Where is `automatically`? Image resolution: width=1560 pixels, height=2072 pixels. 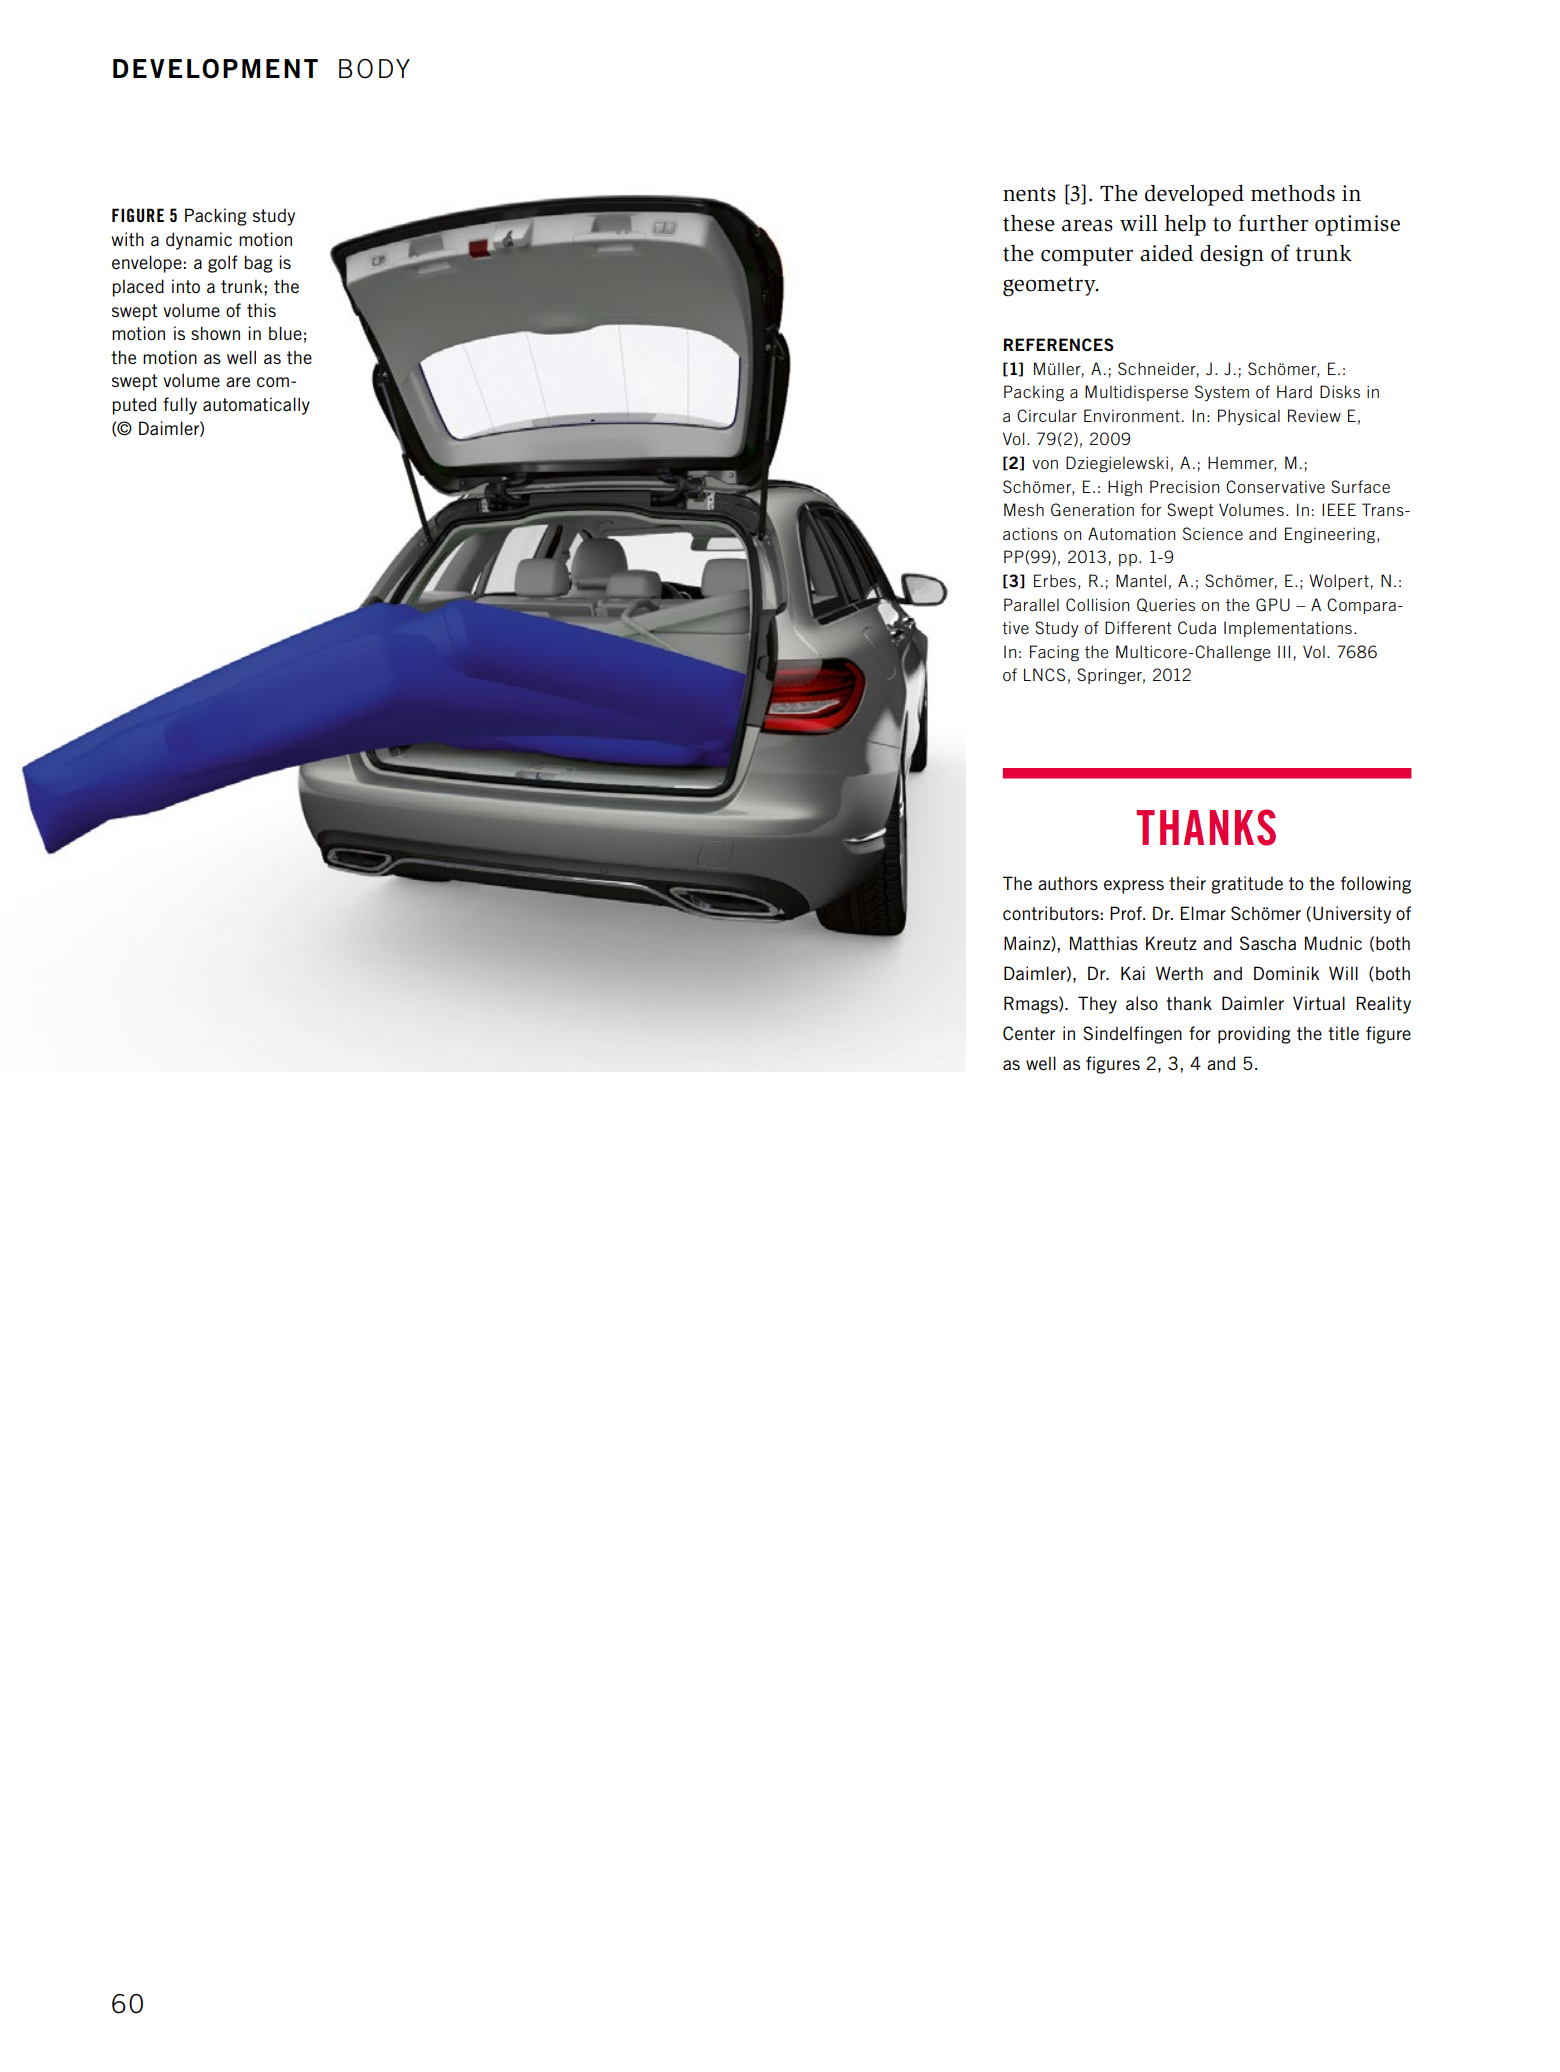
automatically is located at coordinates (256, 406).
